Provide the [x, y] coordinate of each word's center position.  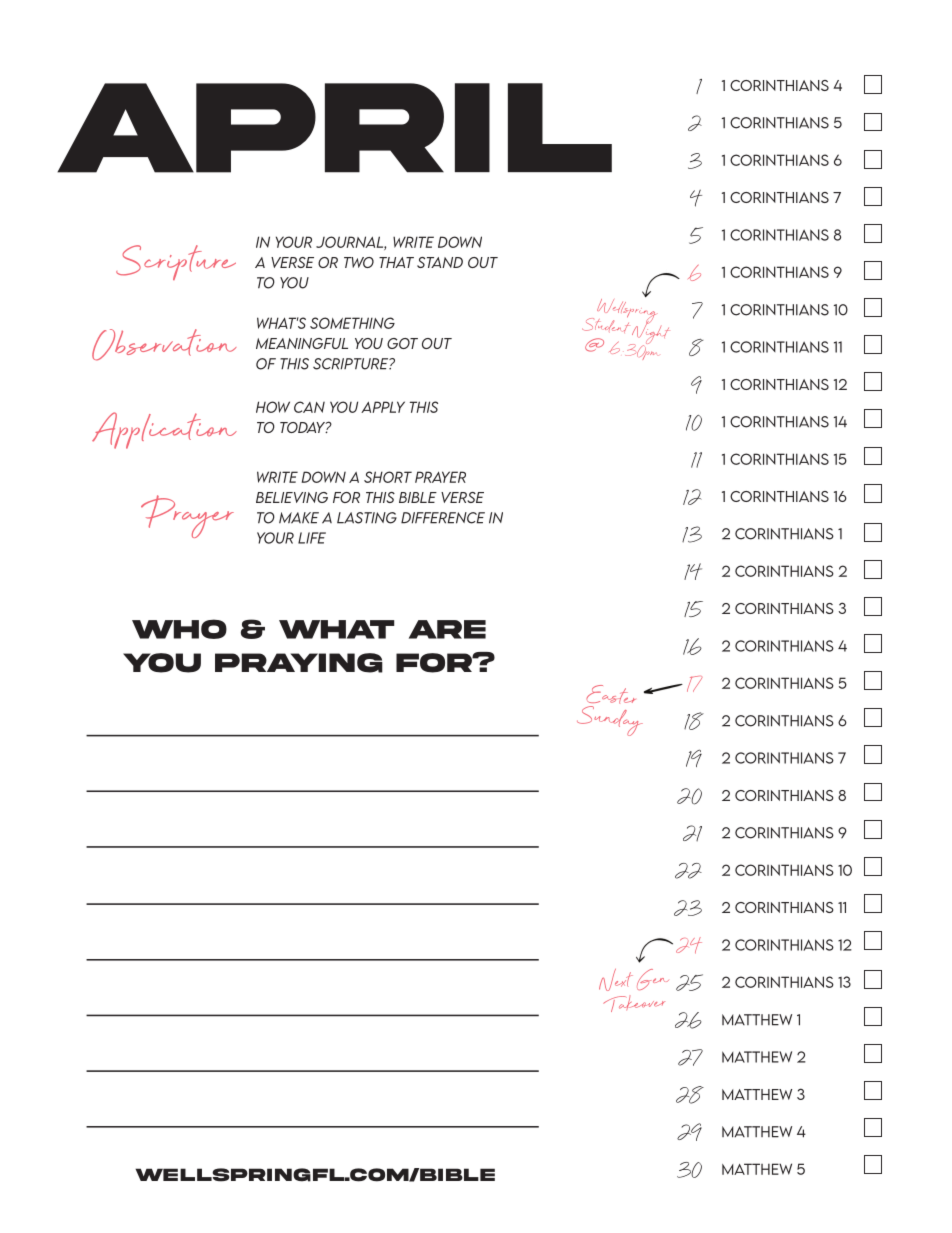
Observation [164, 345]
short [388, 477]
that [396, 262]
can [309, 407]
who [179, 629]
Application [164, 430]
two [359, 262]
